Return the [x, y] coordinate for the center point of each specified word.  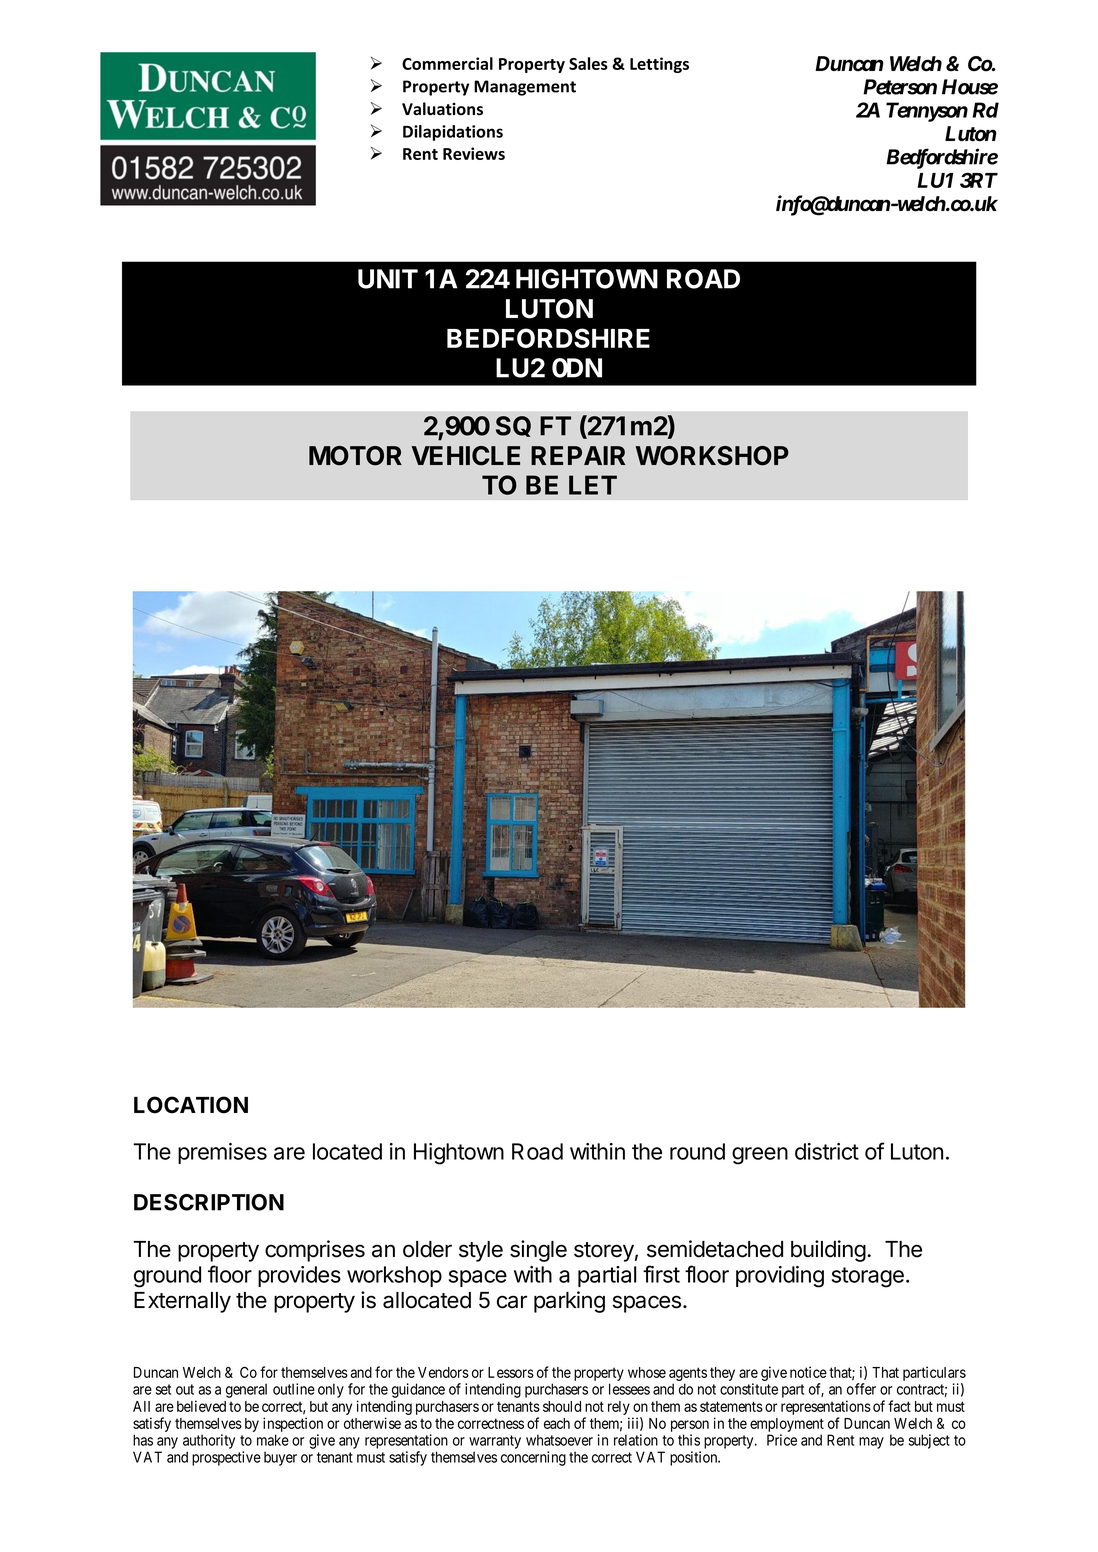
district [827, 1151]
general [246, 1390]
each [557, 1423]
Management [525, 88]
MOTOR [355, 456]
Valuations [442, 109]
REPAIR [578, 455]
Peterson [900, 87]
